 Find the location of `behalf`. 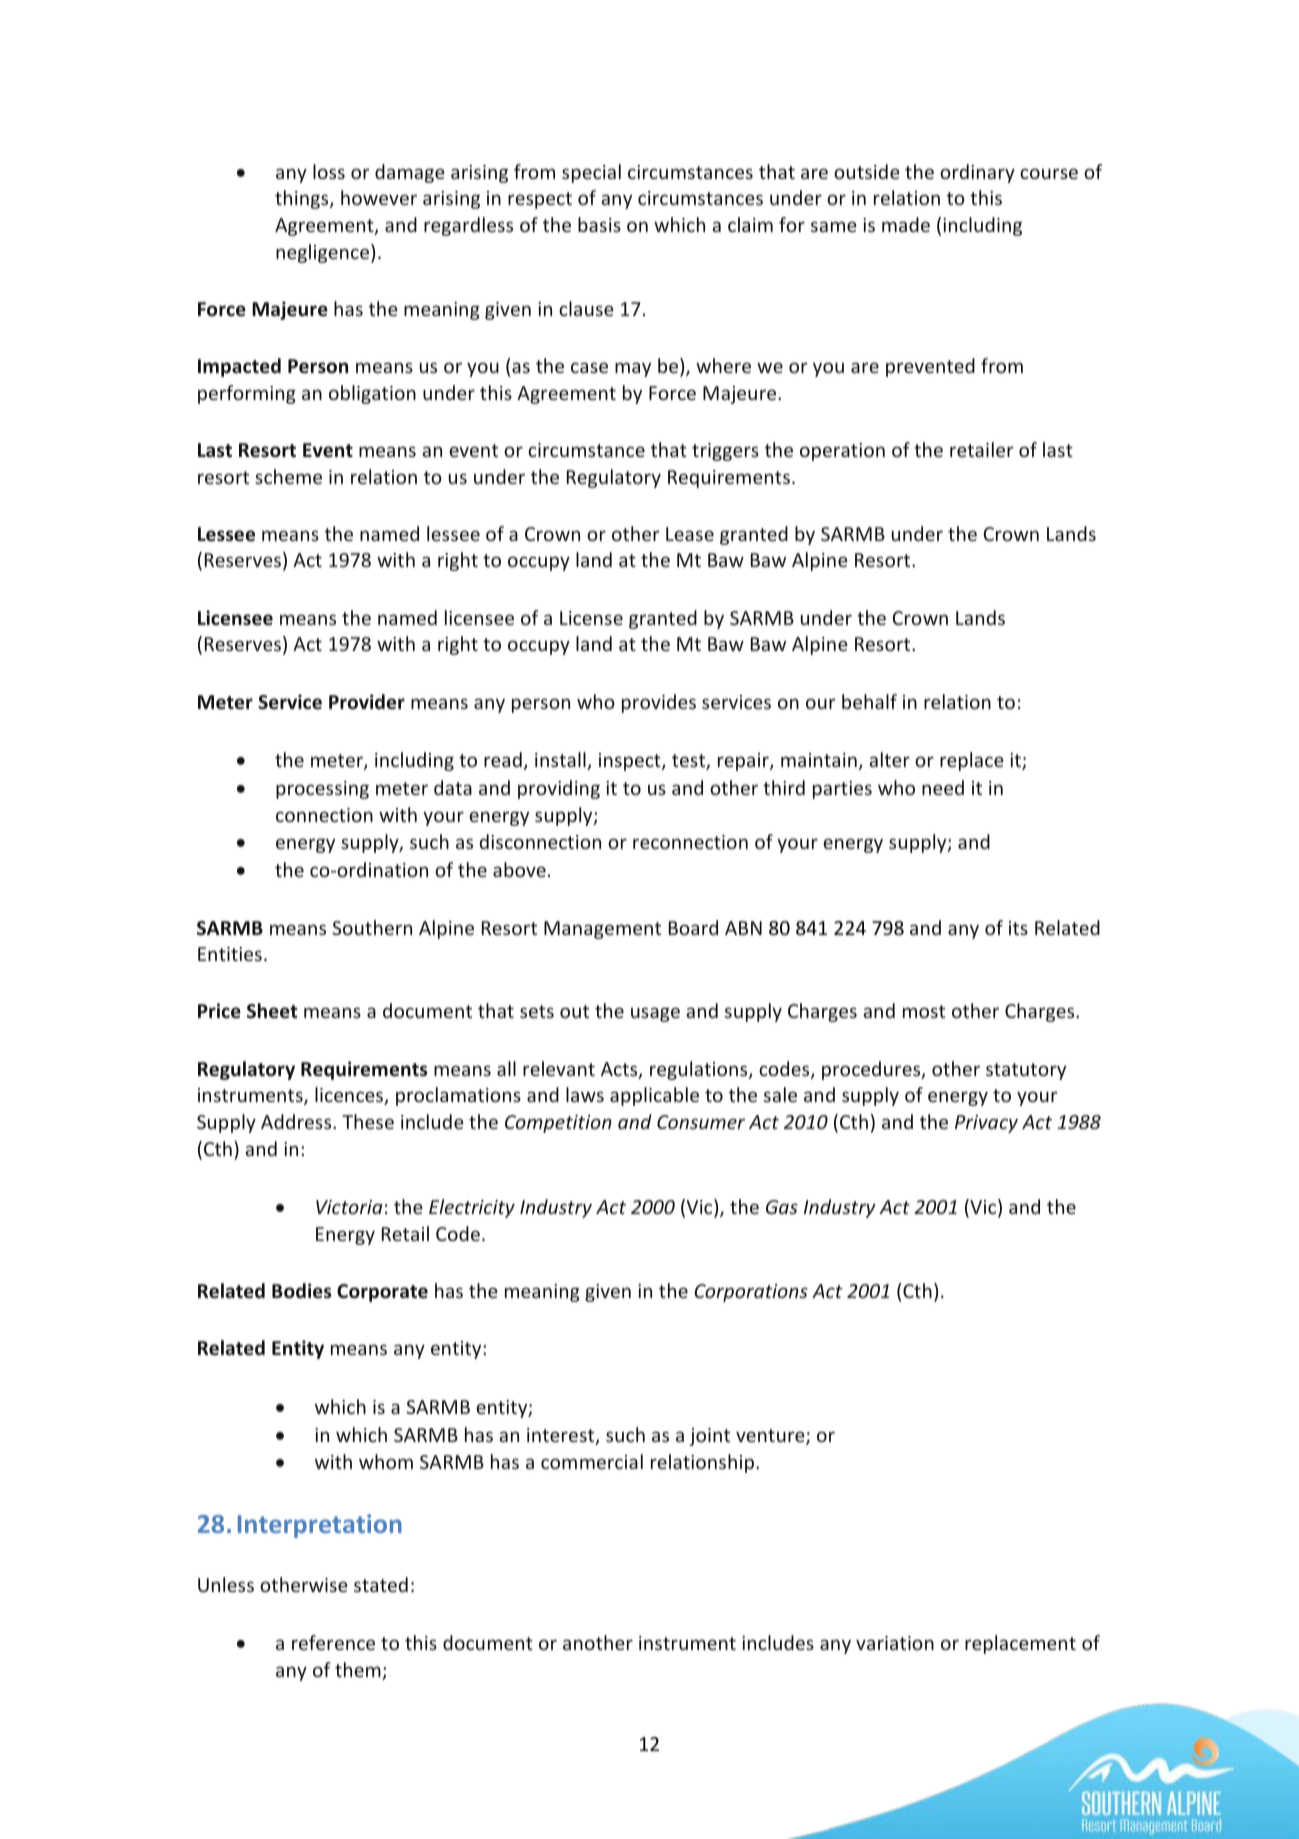

behalf is located at coordinates (869, 701).
